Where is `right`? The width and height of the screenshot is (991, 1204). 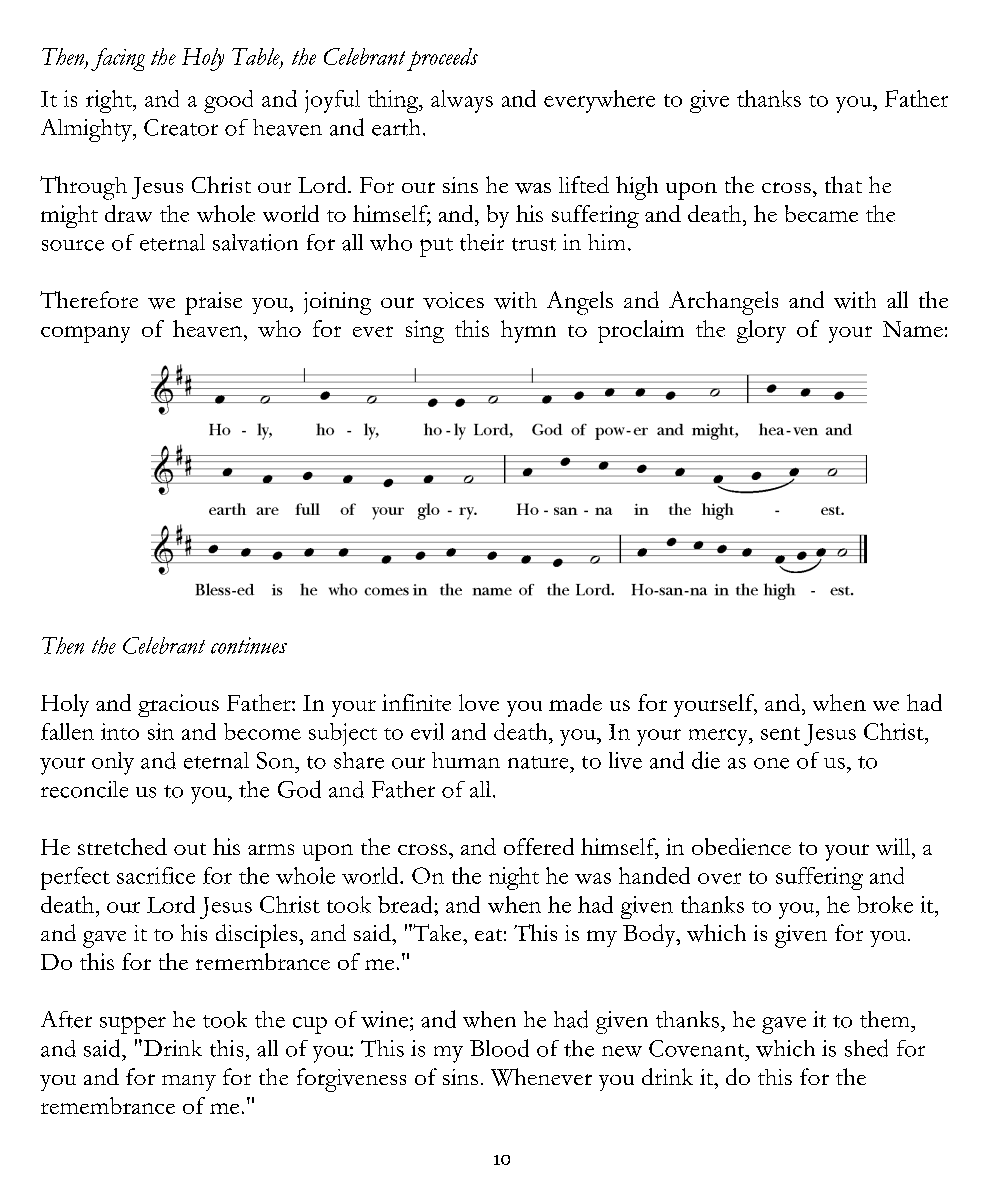
right is located at coordinates (110, 101).
